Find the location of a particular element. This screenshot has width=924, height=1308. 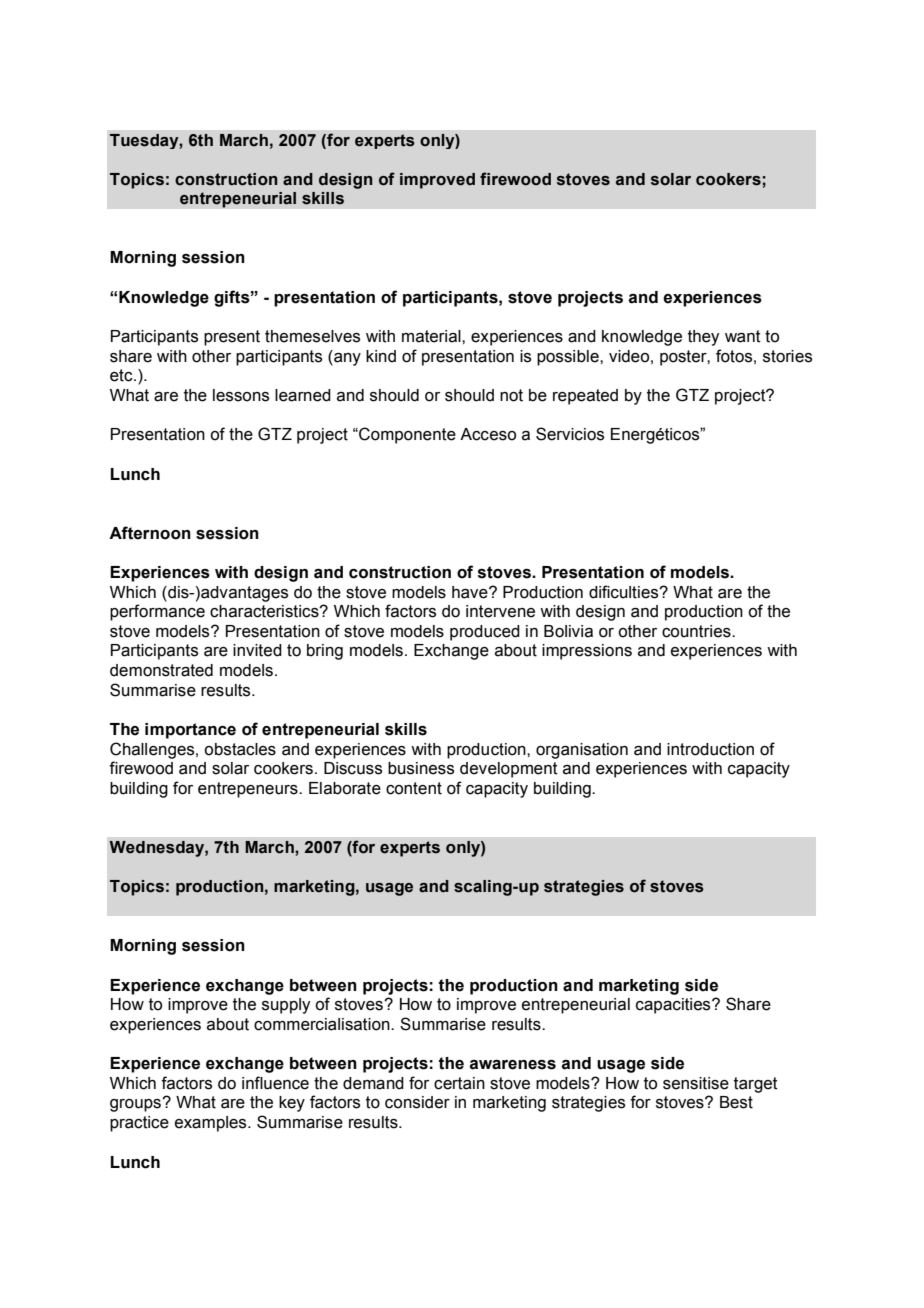

they is located at coordinates (703, 338).
